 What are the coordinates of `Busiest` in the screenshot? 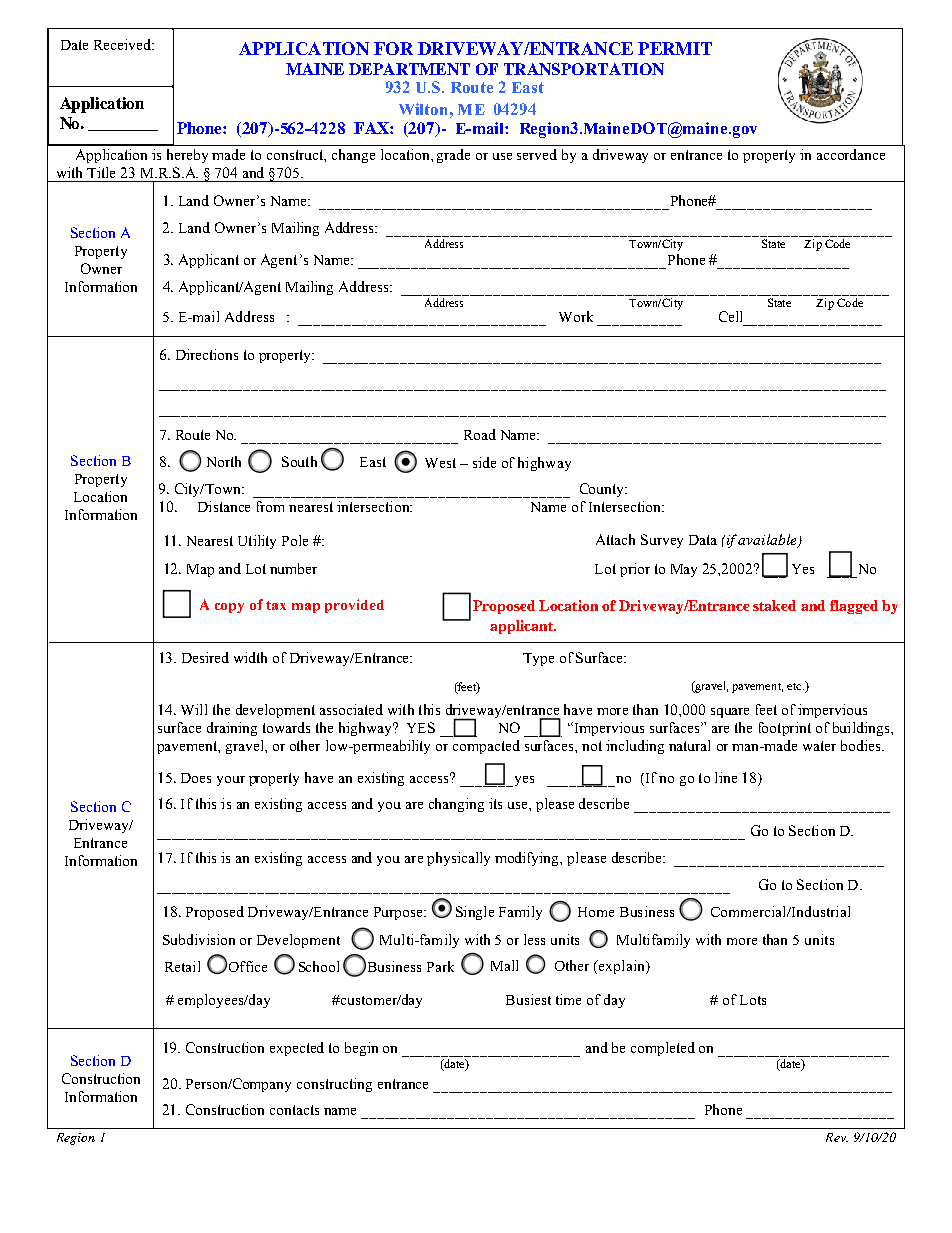 It's located at (528, 999).
